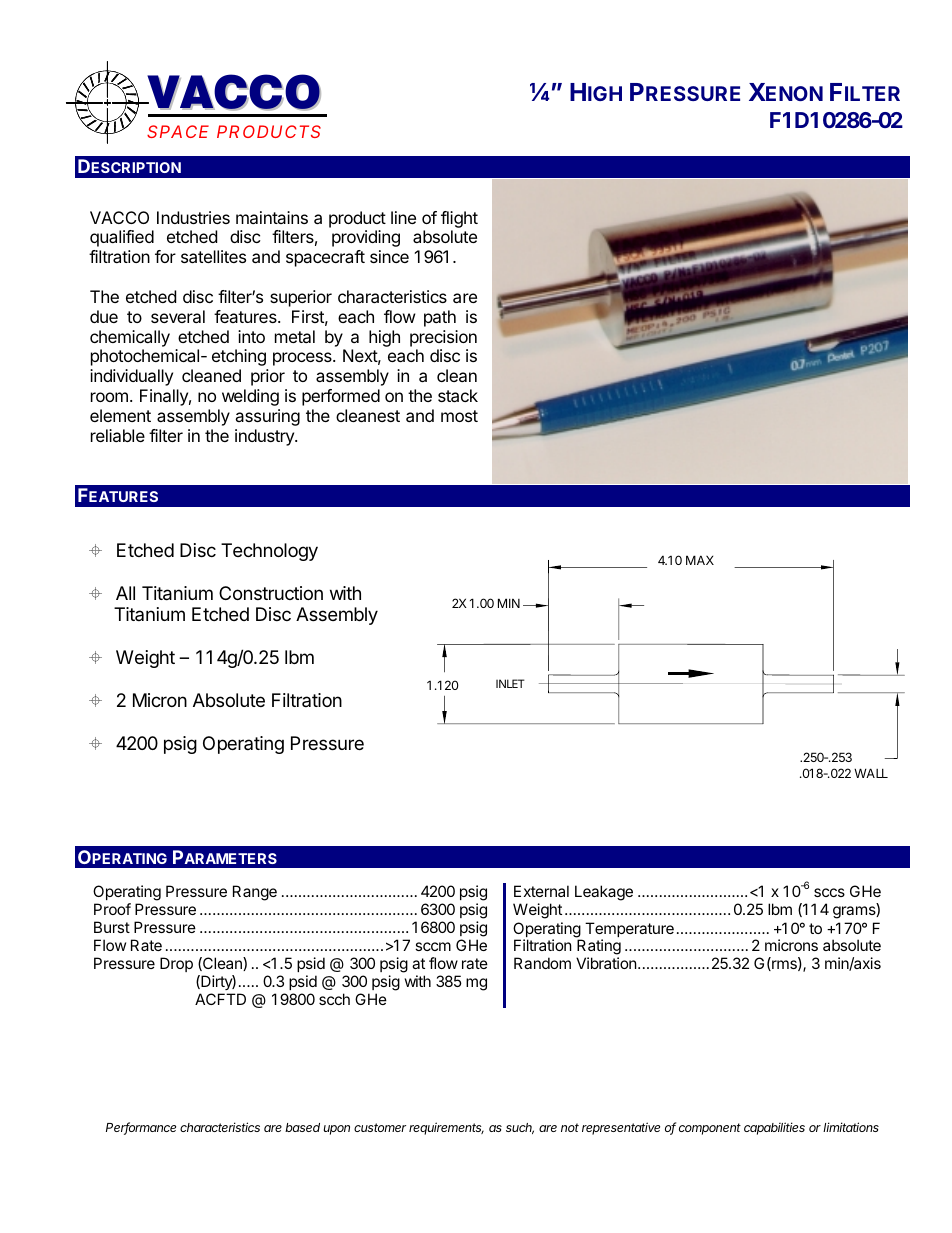 The image size is (952, 1233). I want to click on sccs, so click(829, 892).
